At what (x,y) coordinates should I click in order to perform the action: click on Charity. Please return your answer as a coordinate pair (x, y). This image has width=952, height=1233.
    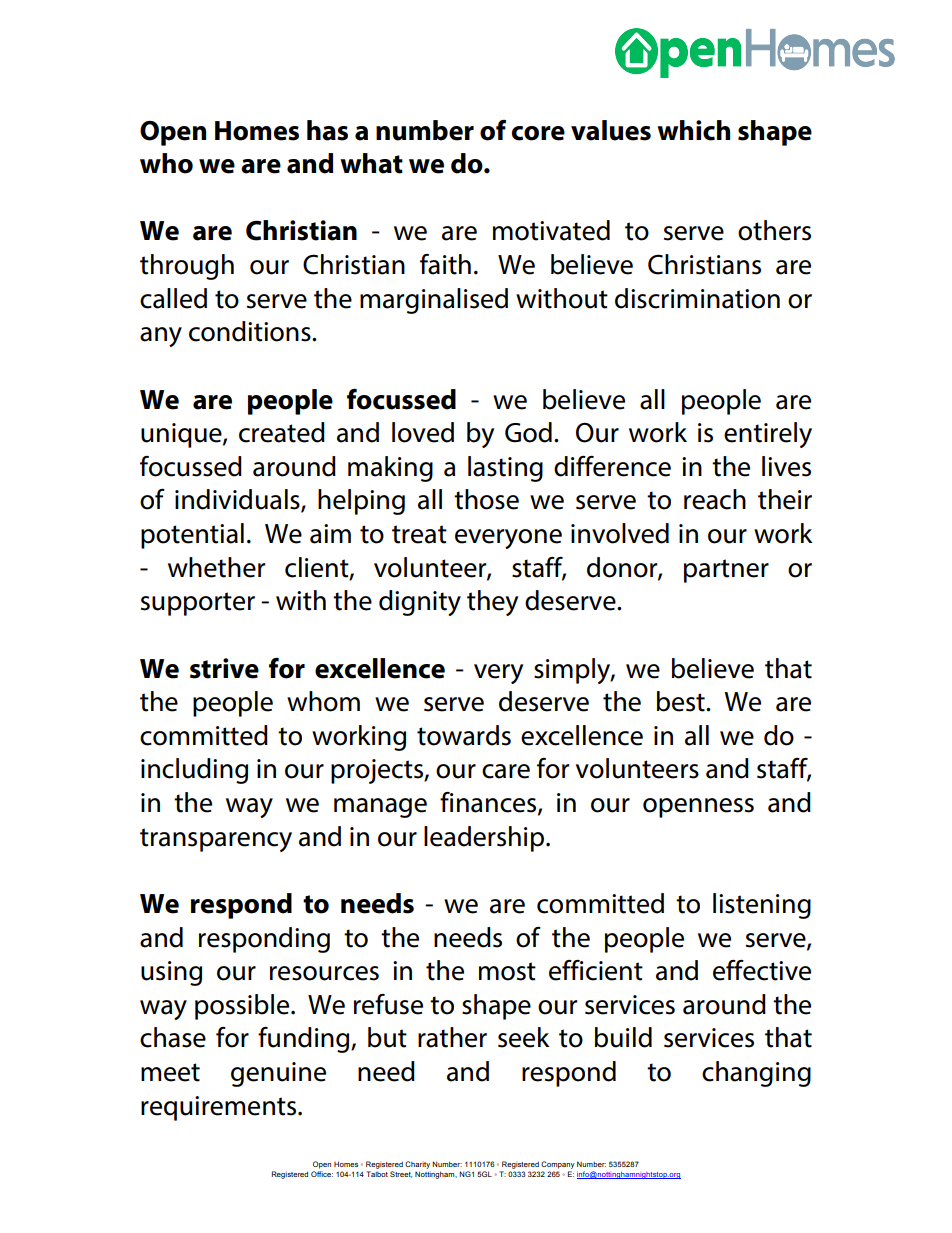
    Looking at the image, I should click on (417, 1165).
